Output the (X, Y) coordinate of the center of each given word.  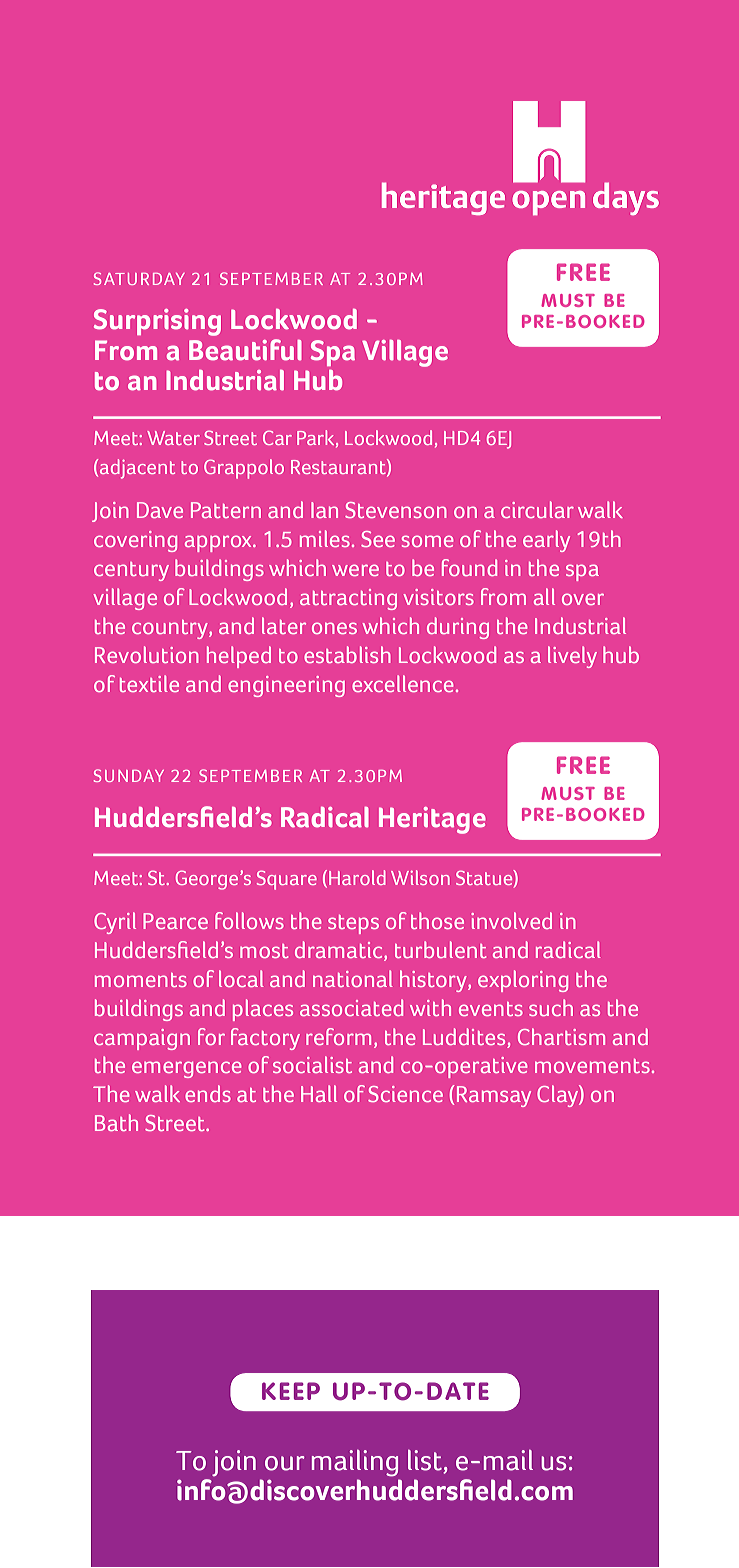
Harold (357, 877)
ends (208, 1093)
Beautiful (245, 350)
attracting (348, 599)
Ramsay (494, 1096)
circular (537, 509)
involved (511, 920)
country (171, 629)
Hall (319, 1093)
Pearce (175, 921)
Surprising (157, 322)
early (546, 541)
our (285, 1463)
